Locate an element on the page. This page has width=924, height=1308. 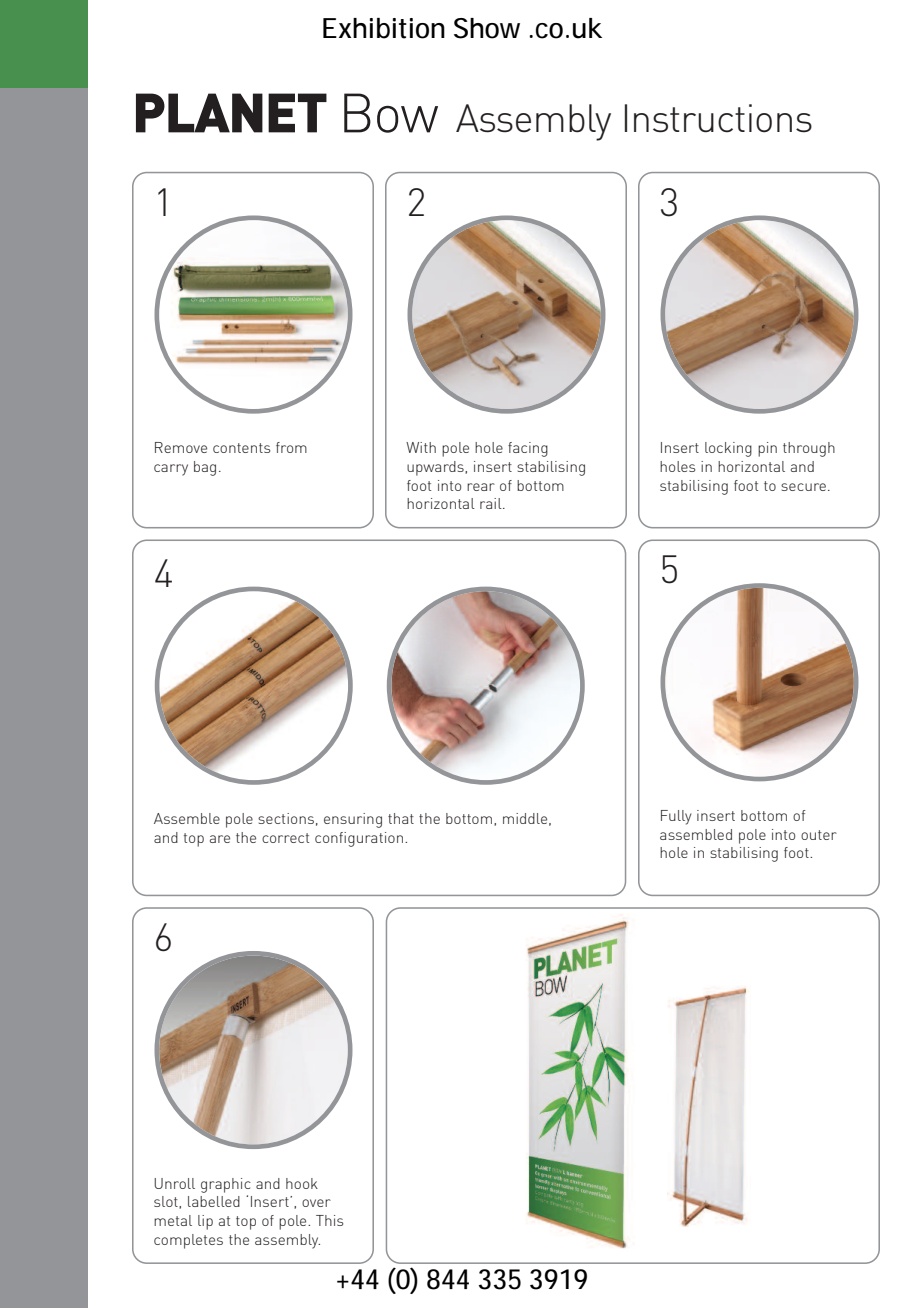
Show is located at coordinates (487, 28).
